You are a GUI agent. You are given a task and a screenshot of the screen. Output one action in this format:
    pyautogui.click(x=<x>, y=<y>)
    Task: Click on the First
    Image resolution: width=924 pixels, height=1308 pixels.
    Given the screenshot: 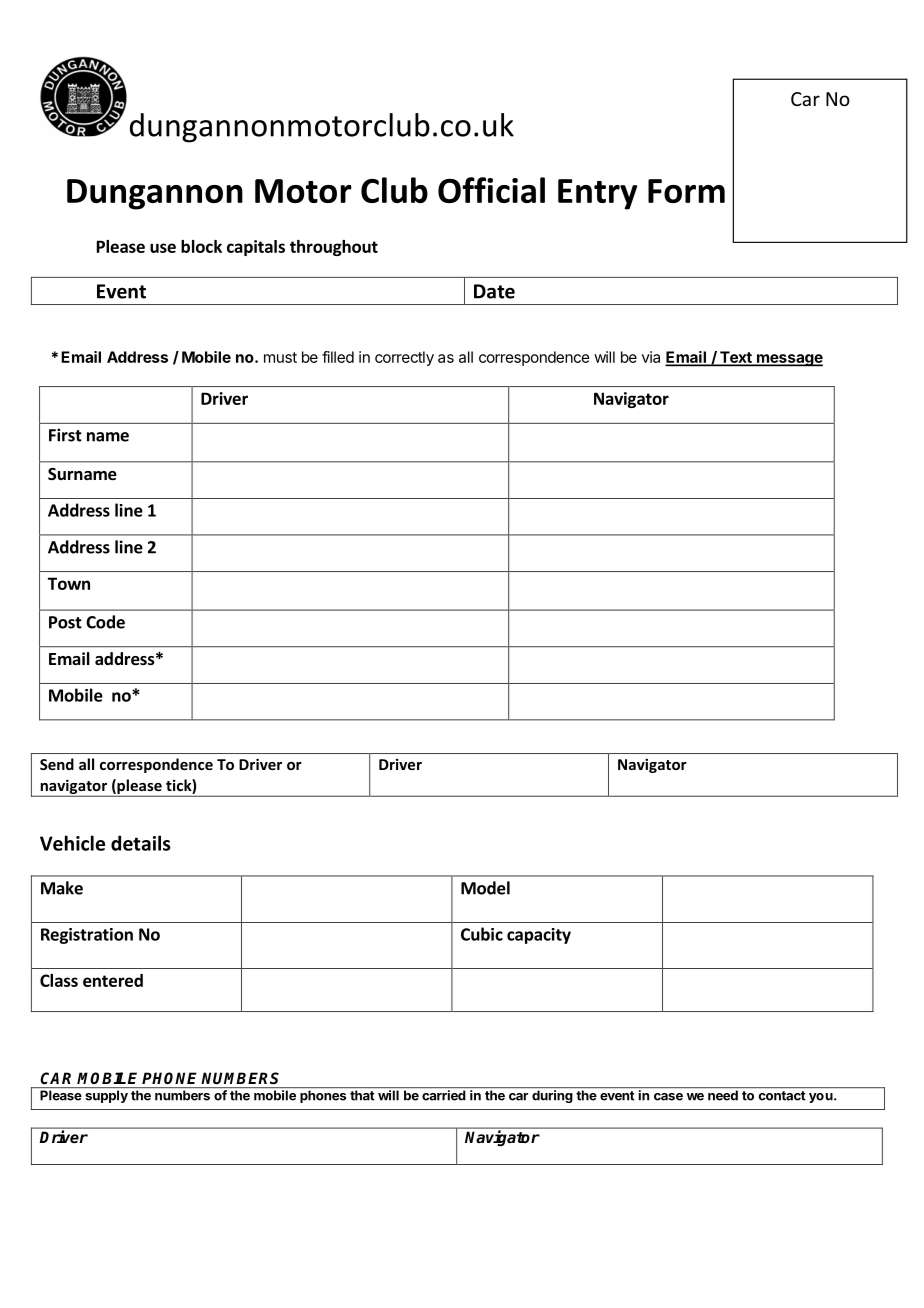 What is the action you would take?
    pyautogui.click(x=65, y=435)
